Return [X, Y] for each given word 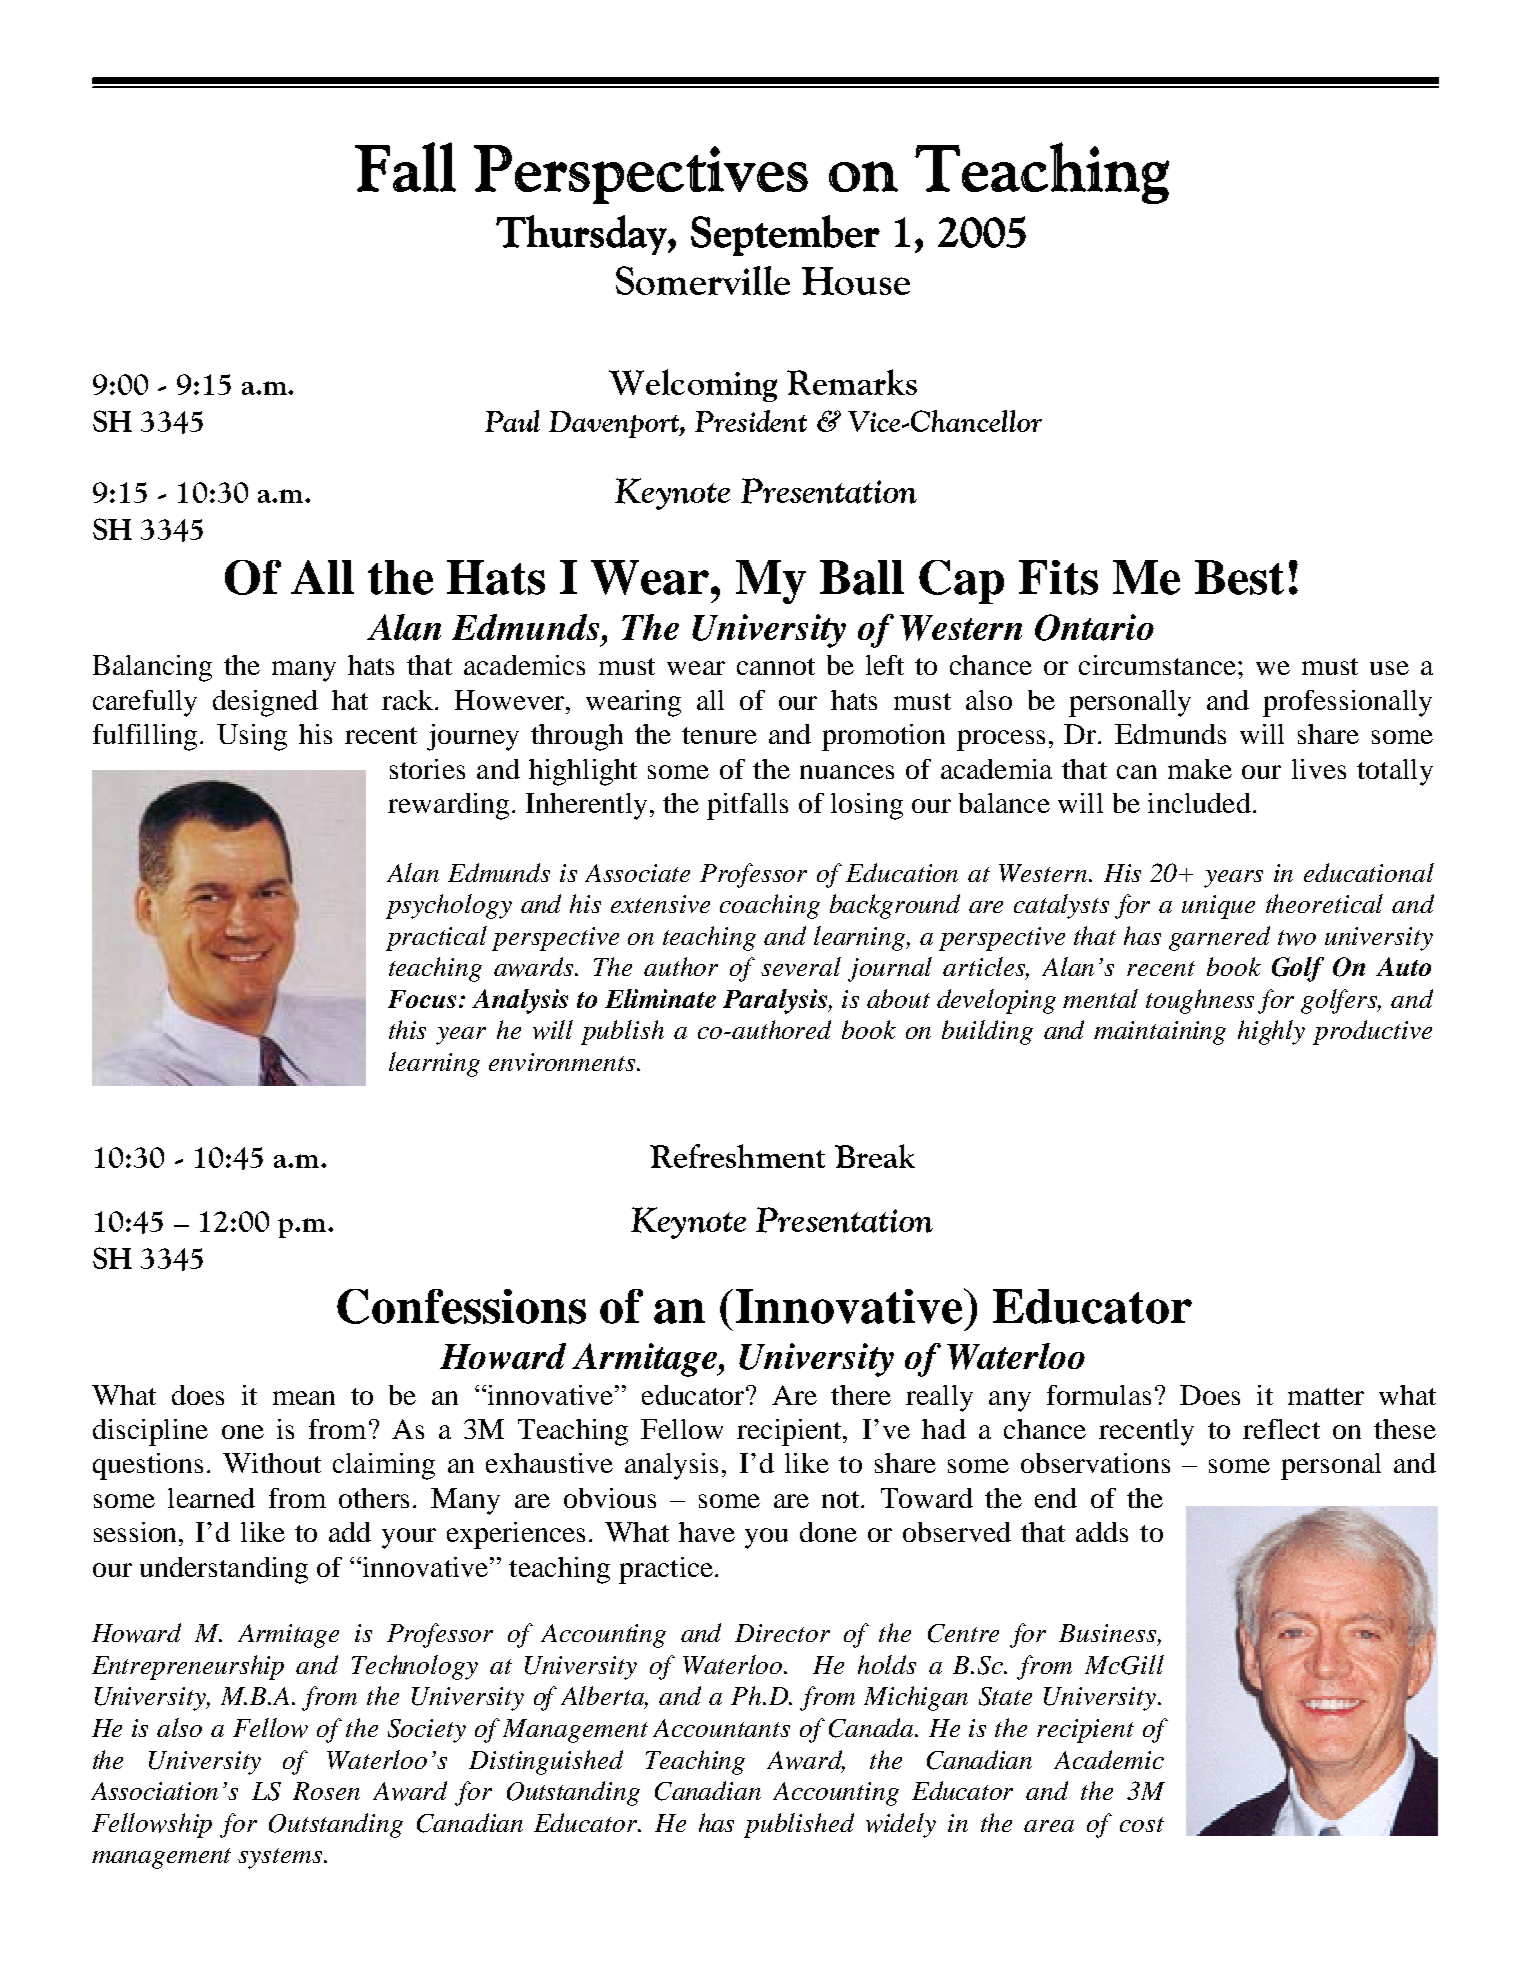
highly [1271, 1032]
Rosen [326, 1791]
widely [901, 1825]
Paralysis [776, 1001]
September [785, 235]
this [407, 1029]
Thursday [582, 235]
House [856, 281]
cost [1142, 1824]
